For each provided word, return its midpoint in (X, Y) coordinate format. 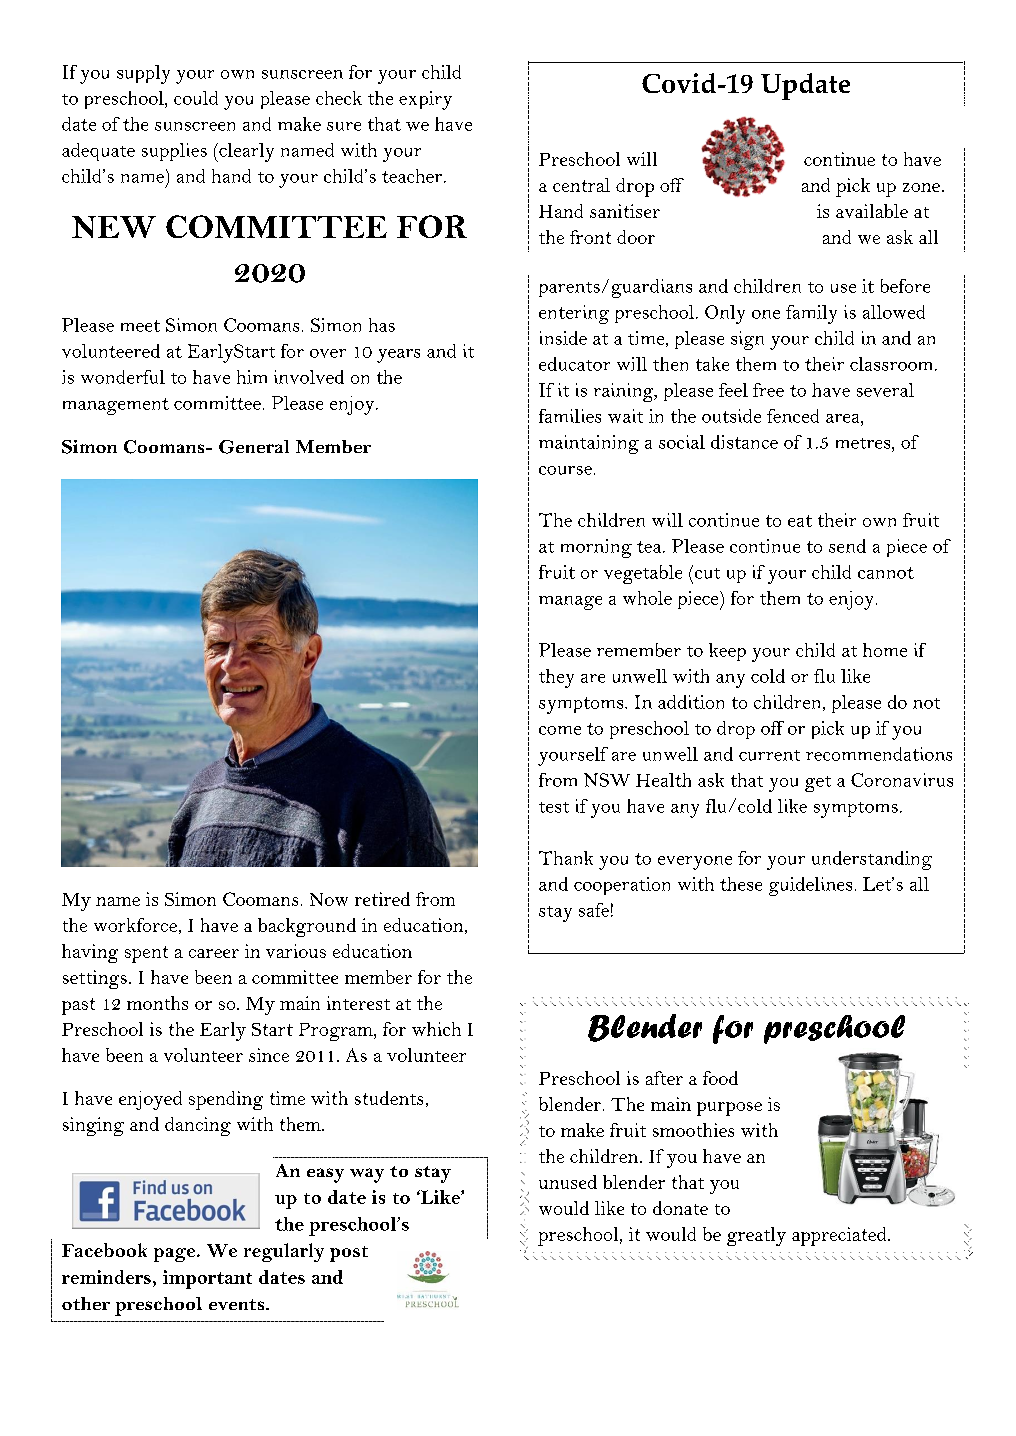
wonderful (123, 377)
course (565, 470)
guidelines (810, 886)
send (847, 546)
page (176, 1255)
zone (921, 187)
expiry (425, 100)
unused (568, 1182)
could (196, 98)
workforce (135, 925)
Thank (566, 858)
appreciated (840, 1236)
